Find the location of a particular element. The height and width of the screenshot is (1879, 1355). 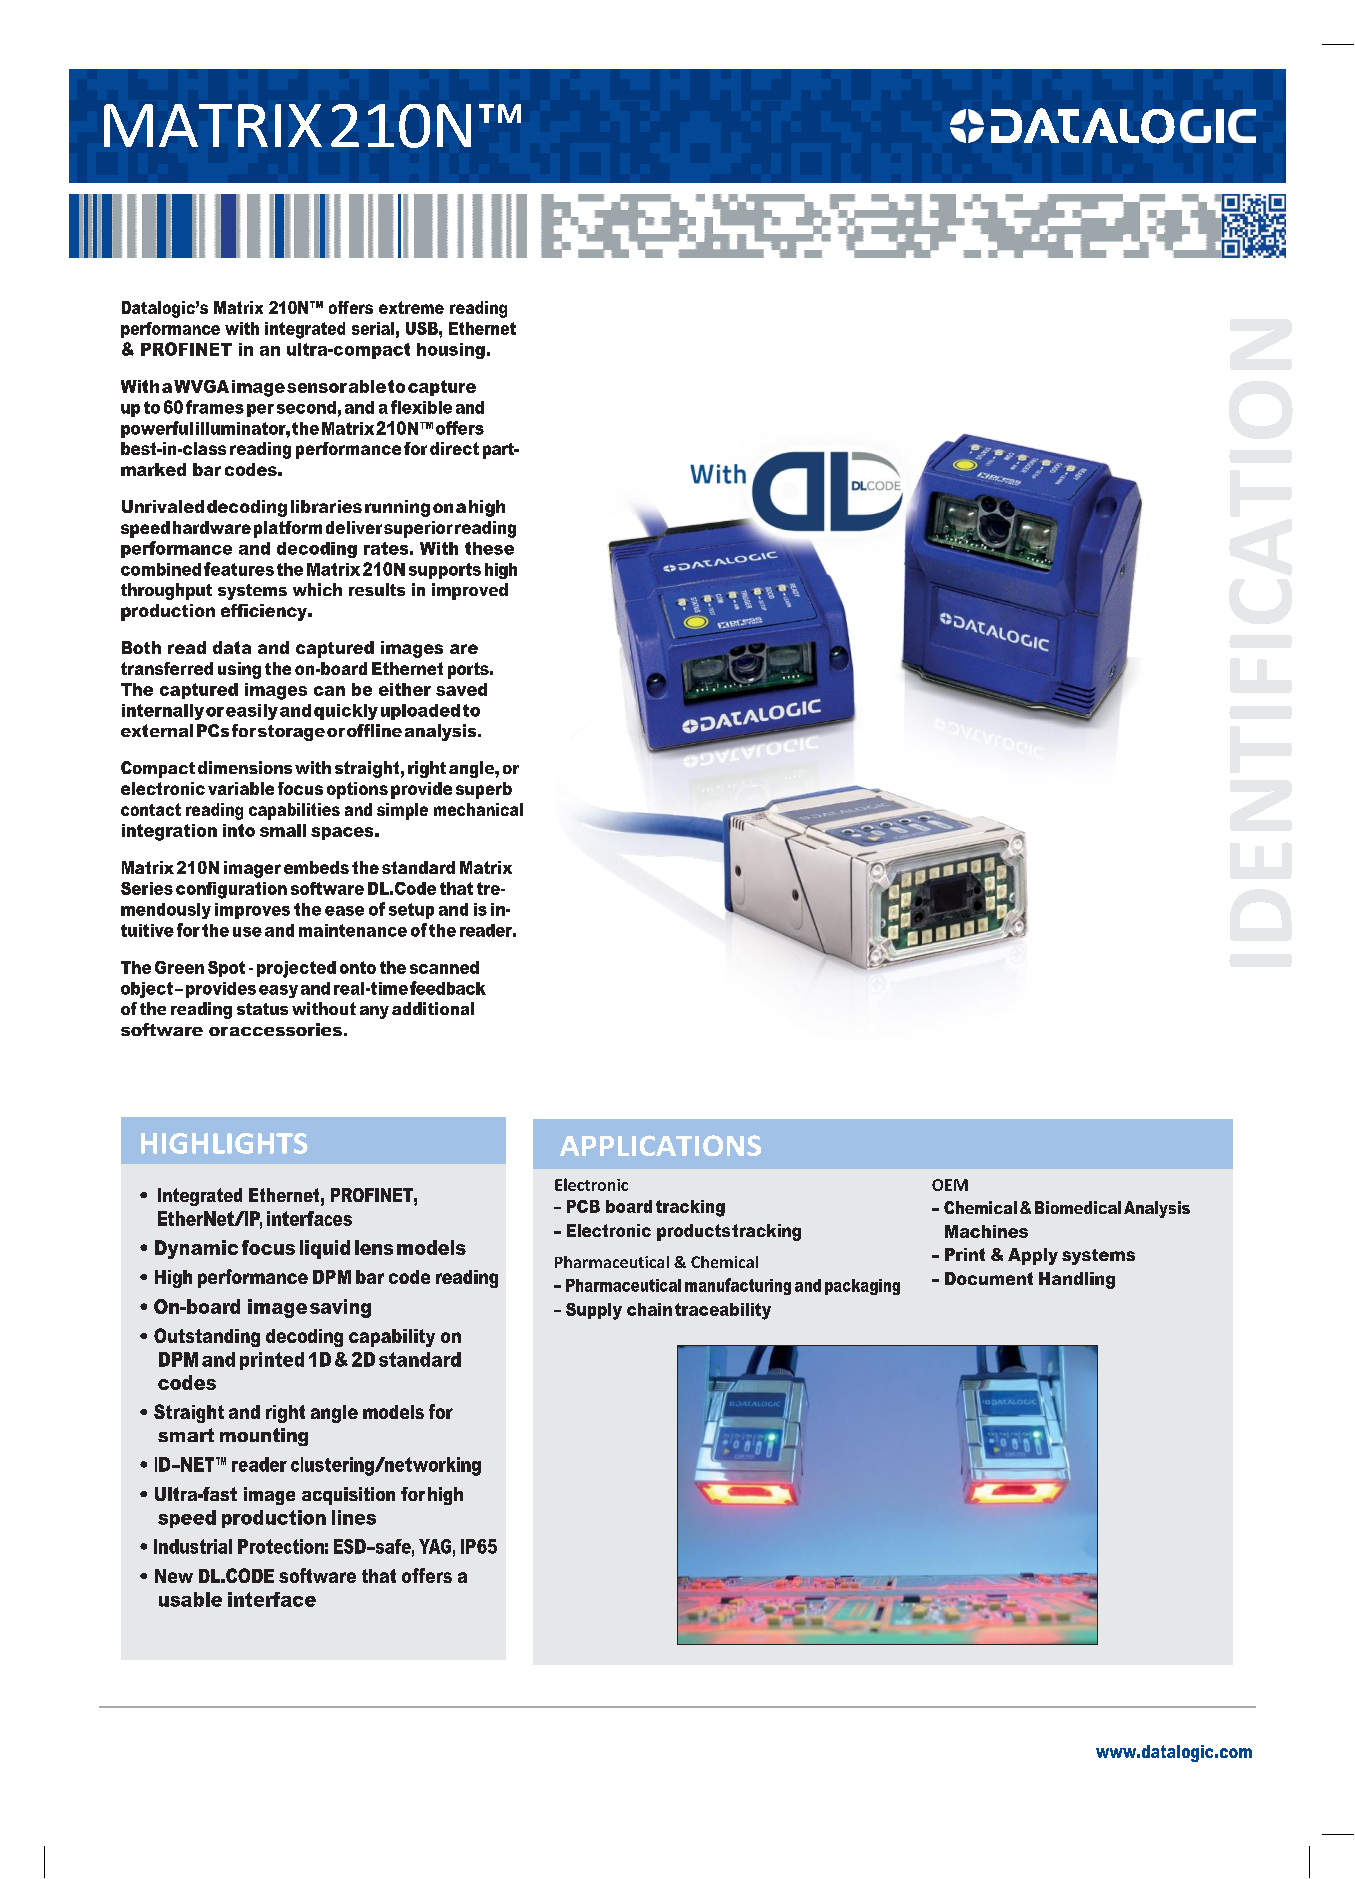

mechanical is located at coordinates (478, 809).
